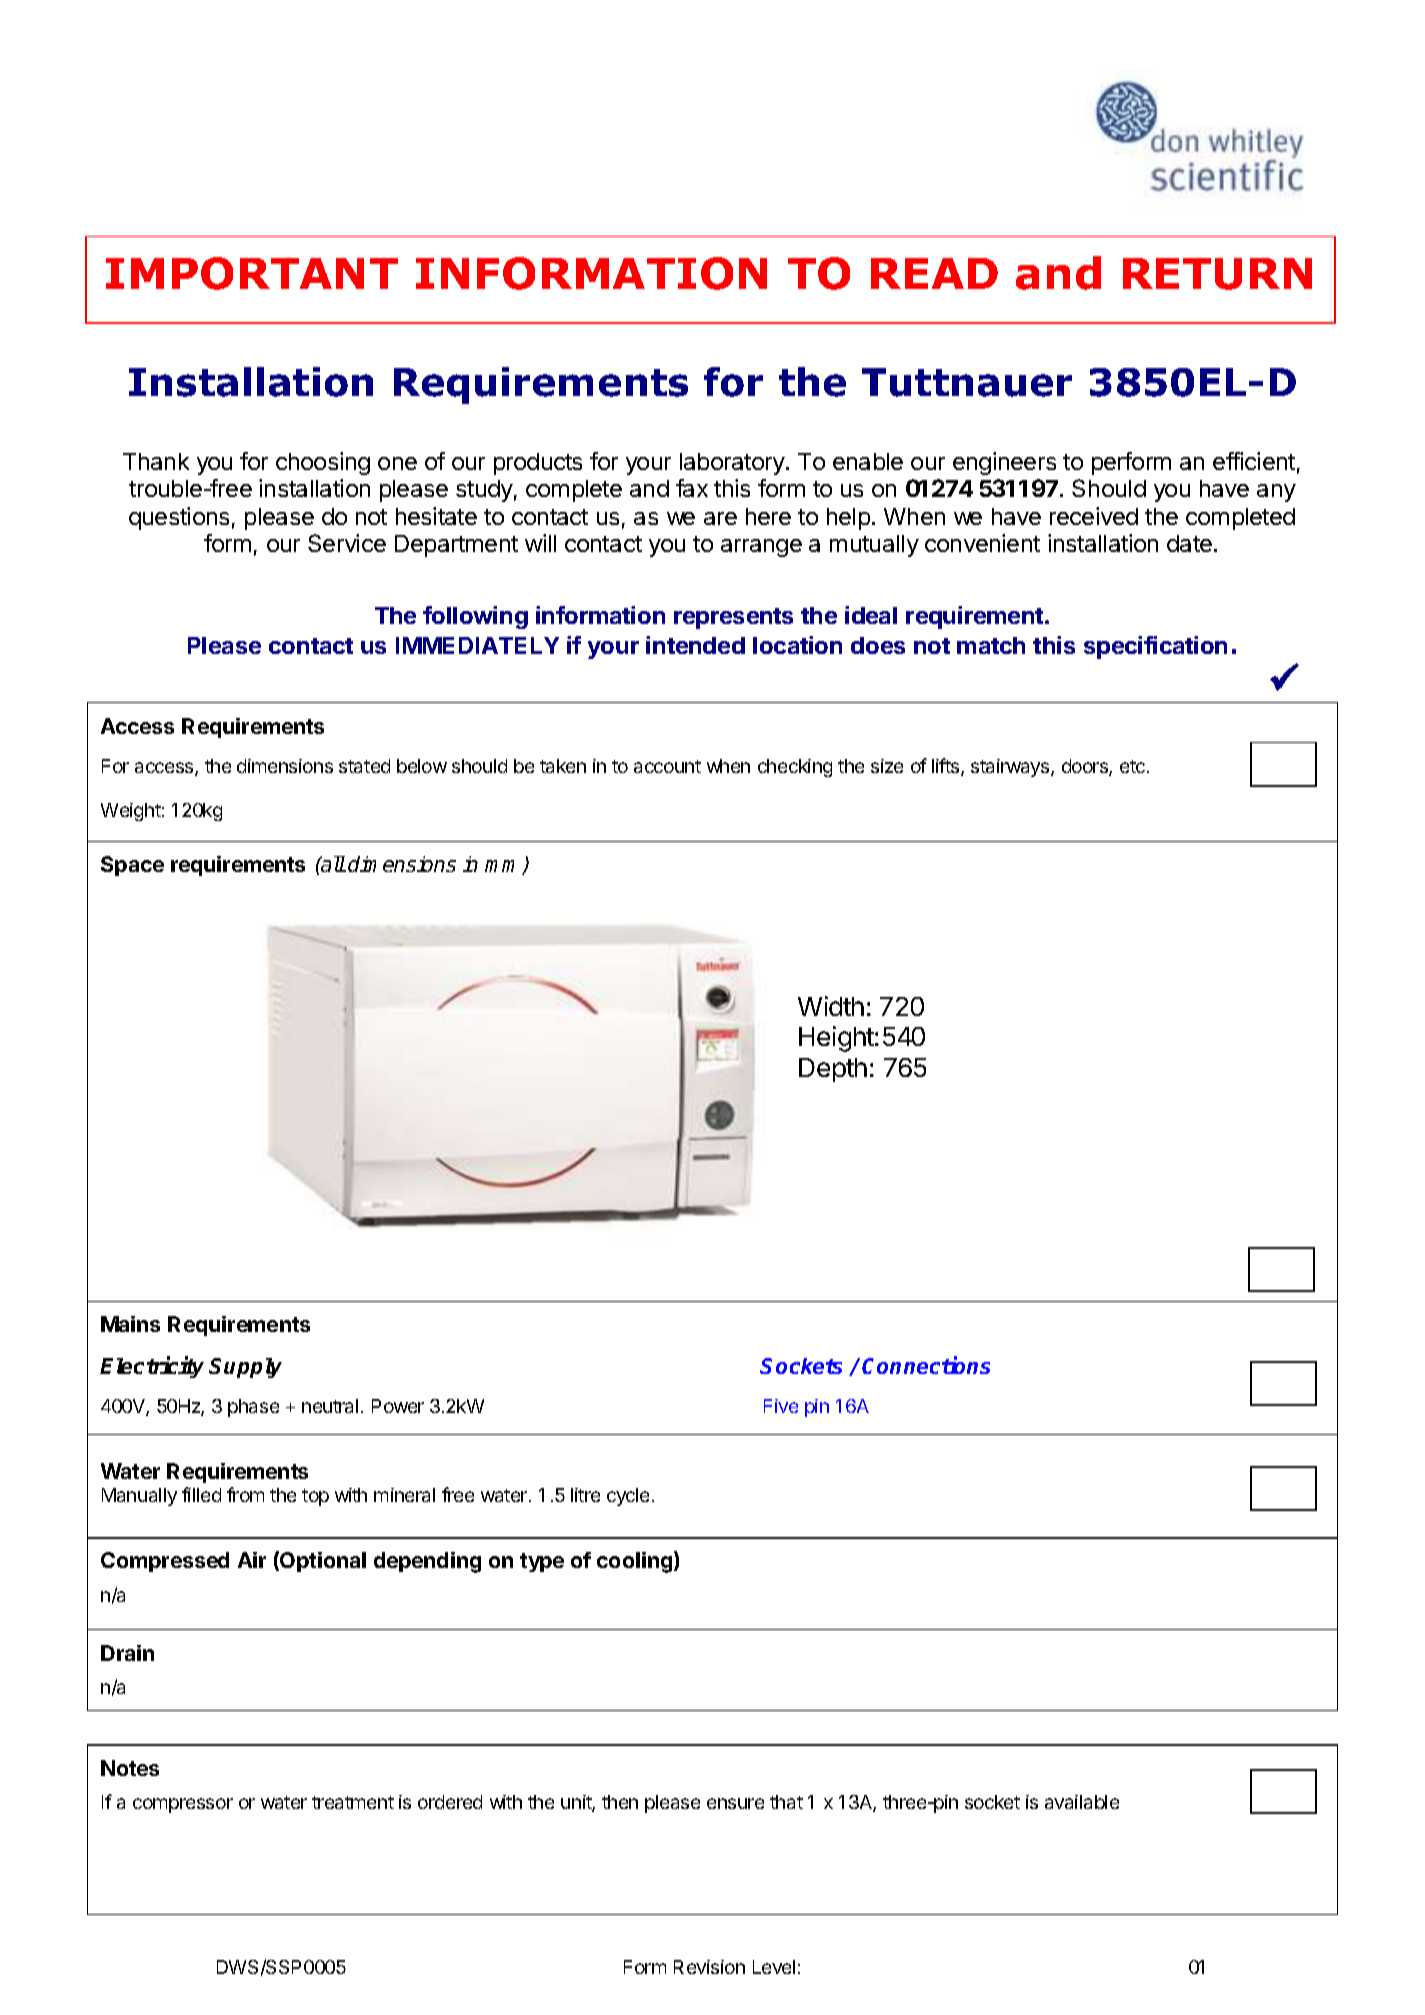  Describe the element at coordinates (183, 1805) in the screenshot. I see `compressor` at that location.
